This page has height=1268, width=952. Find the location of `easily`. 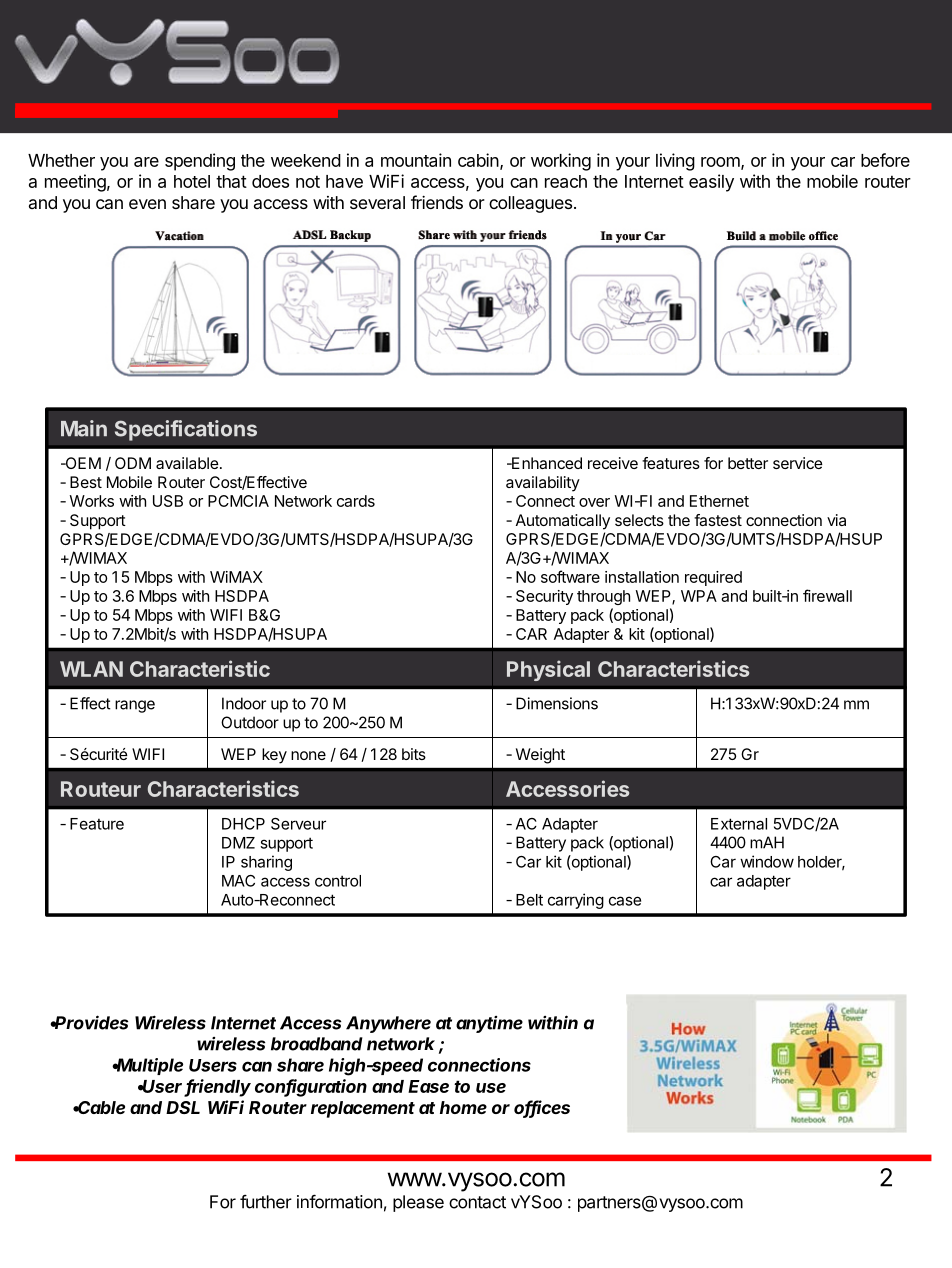

easily is located at coordinates (711, 183).
